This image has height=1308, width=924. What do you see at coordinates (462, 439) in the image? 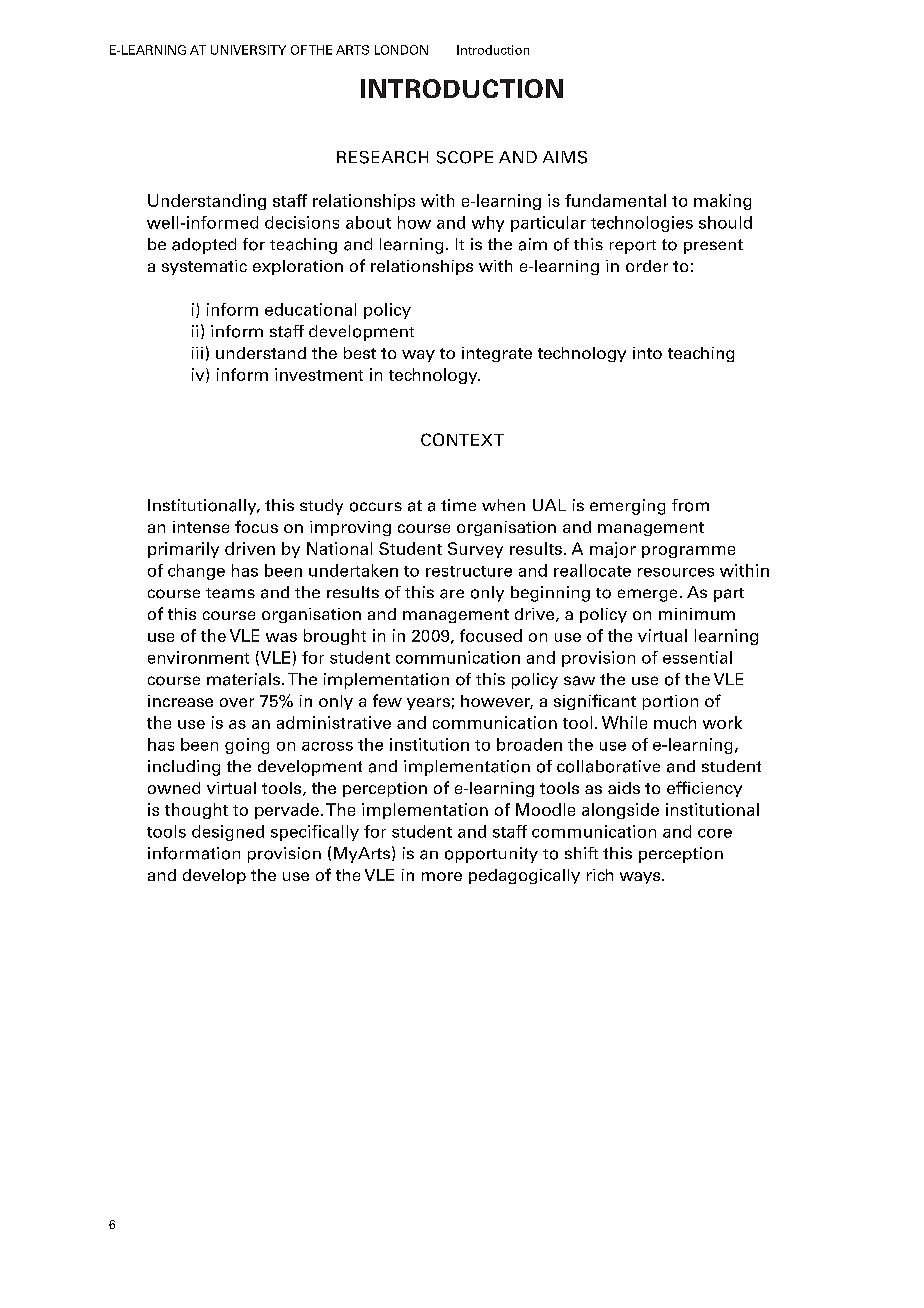
I see `CONTEXT` at bounding box center [462, 439].
